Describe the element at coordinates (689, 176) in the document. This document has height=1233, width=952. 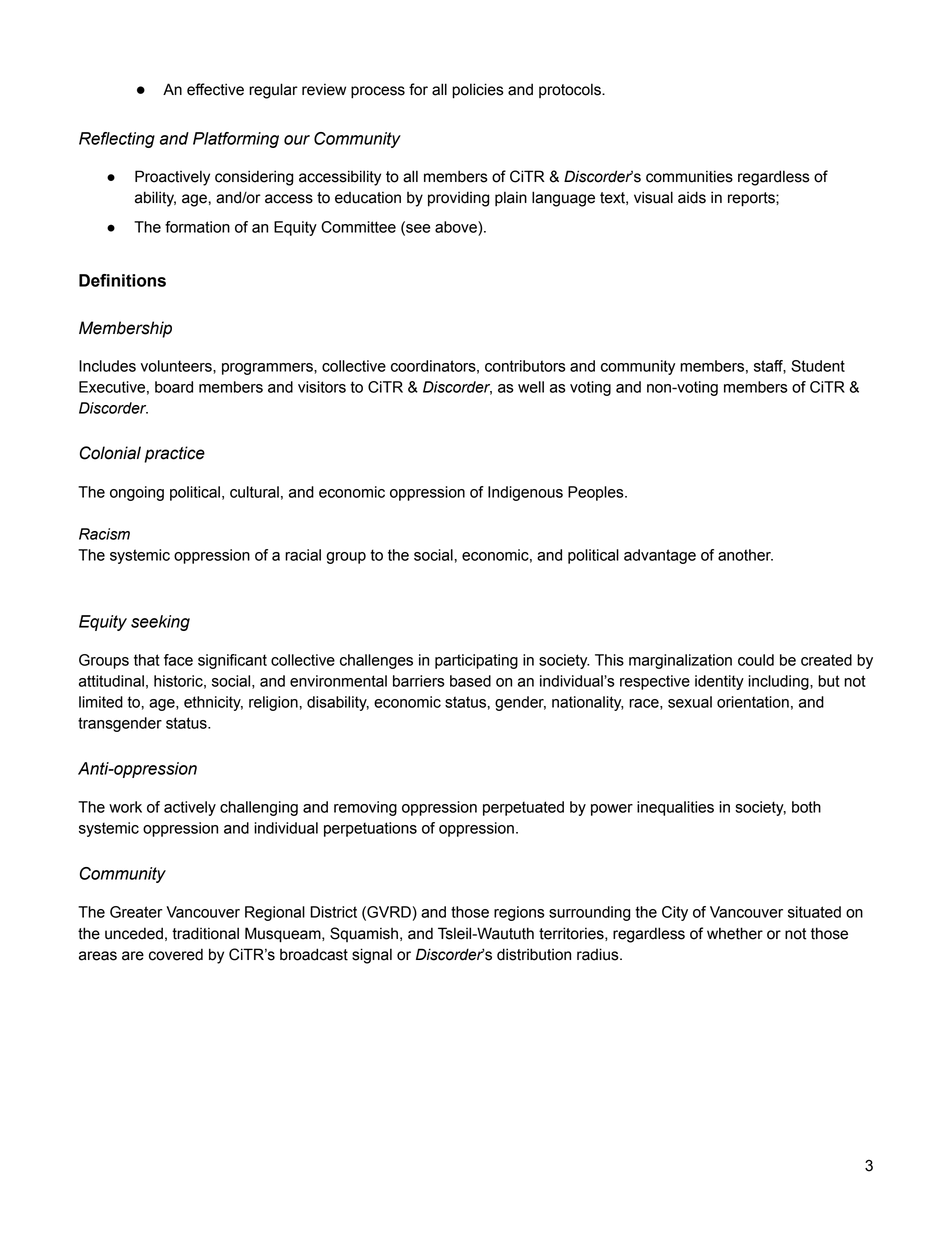
I see `communities` at that location.
